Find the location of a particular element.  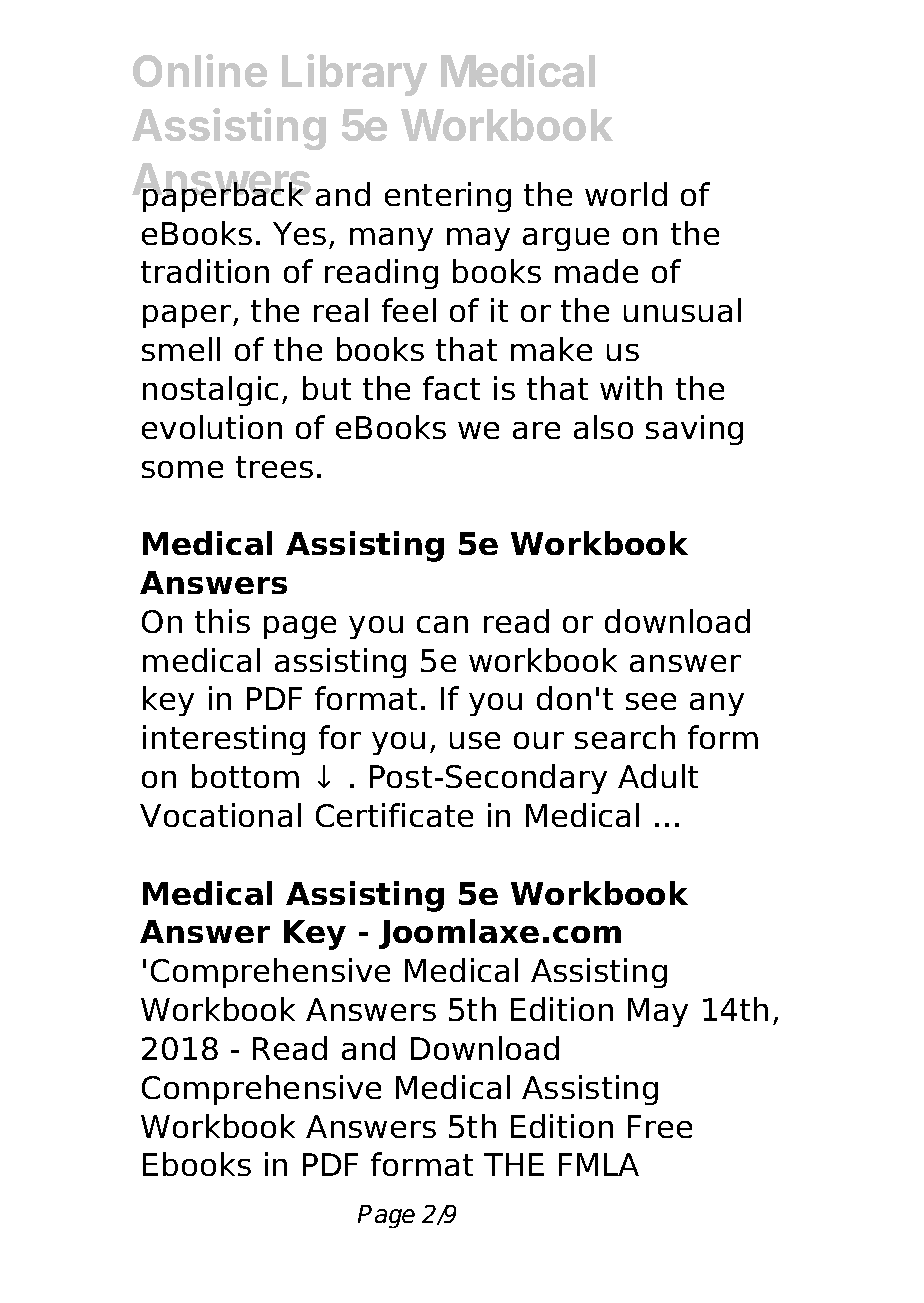

Online is located at coordinates (200, 70).
